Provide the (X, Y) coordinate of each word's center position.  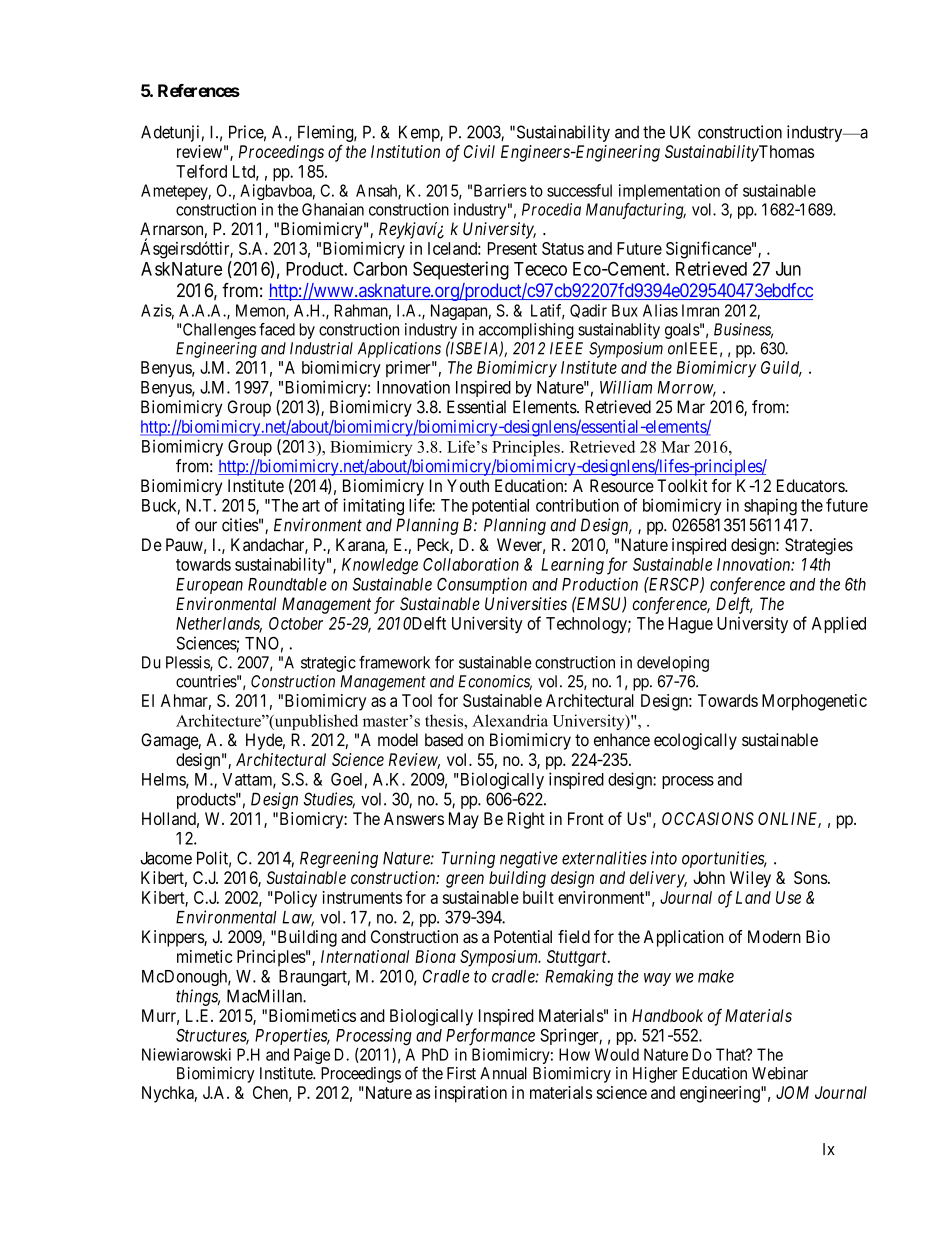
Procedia (551, 209)
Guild (781, 368)
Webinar (780, 1073)
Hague (690, 625)
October (296, 623)
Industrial (321, 348)
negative (529, 859)
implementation (669, 192)
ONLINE (789, 820)
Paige (312, 1056)
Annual (503, 1073)
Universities (526, 604)
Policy (296, 899)
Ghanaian (333, 209)
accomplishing (526, 331)
